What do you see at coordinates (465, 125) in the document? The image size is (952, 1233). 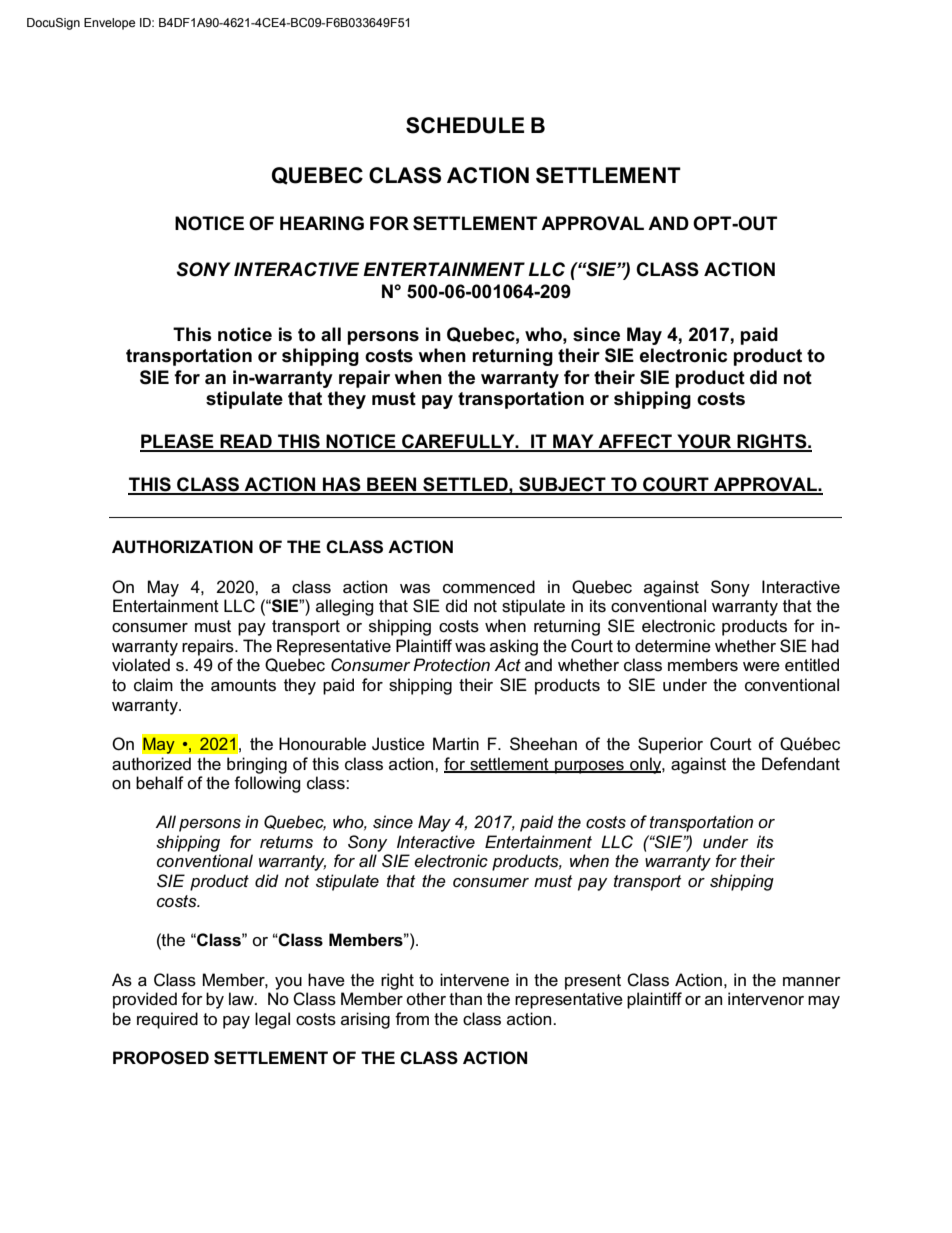 I see `SCHEDULE` at bounding box center [465, 125].
